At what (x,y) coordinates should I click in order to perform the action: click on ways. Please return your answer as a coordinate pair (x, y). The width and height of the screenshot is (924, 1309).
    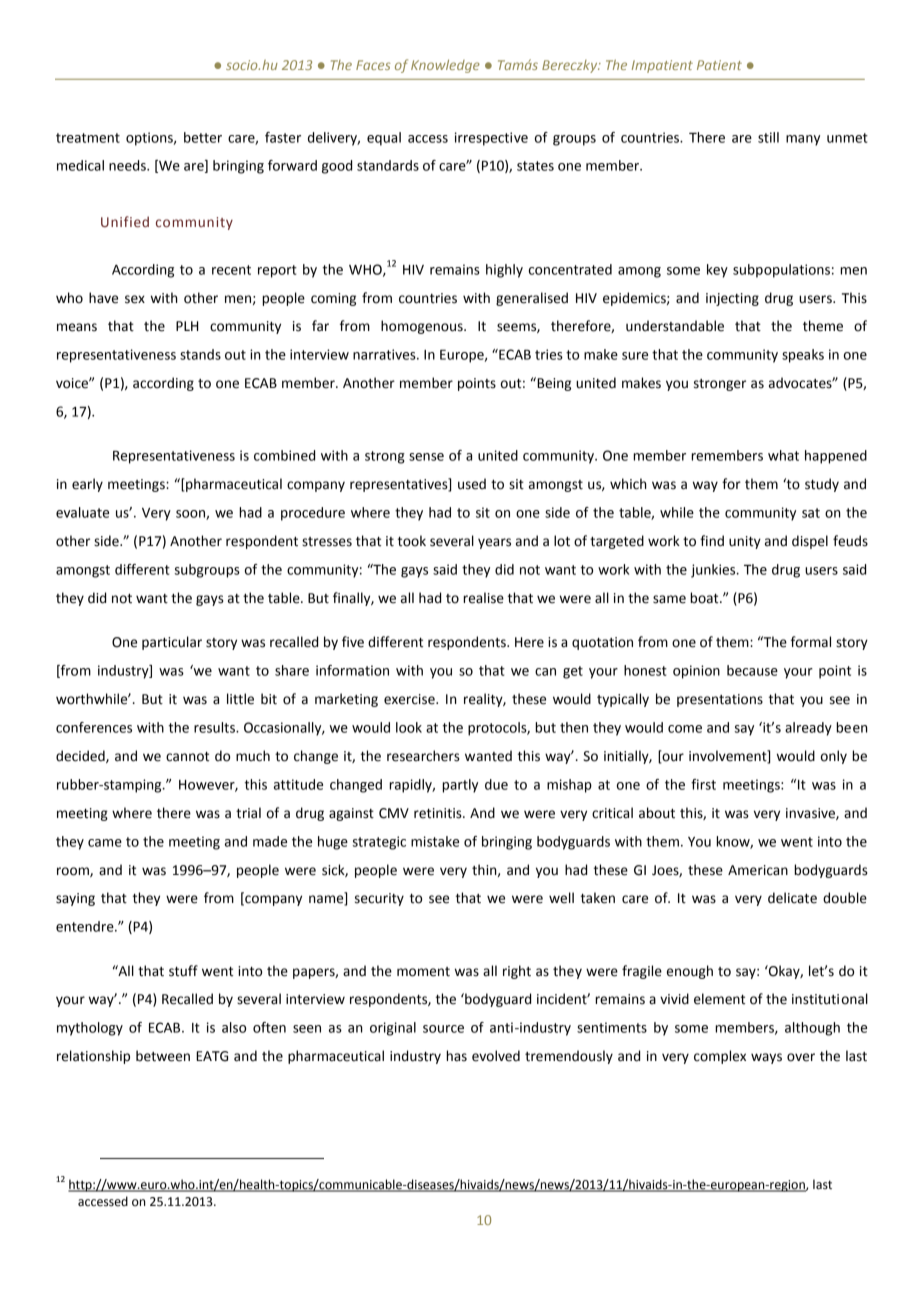
    Looking at the image, I should click on (766, 1058).
